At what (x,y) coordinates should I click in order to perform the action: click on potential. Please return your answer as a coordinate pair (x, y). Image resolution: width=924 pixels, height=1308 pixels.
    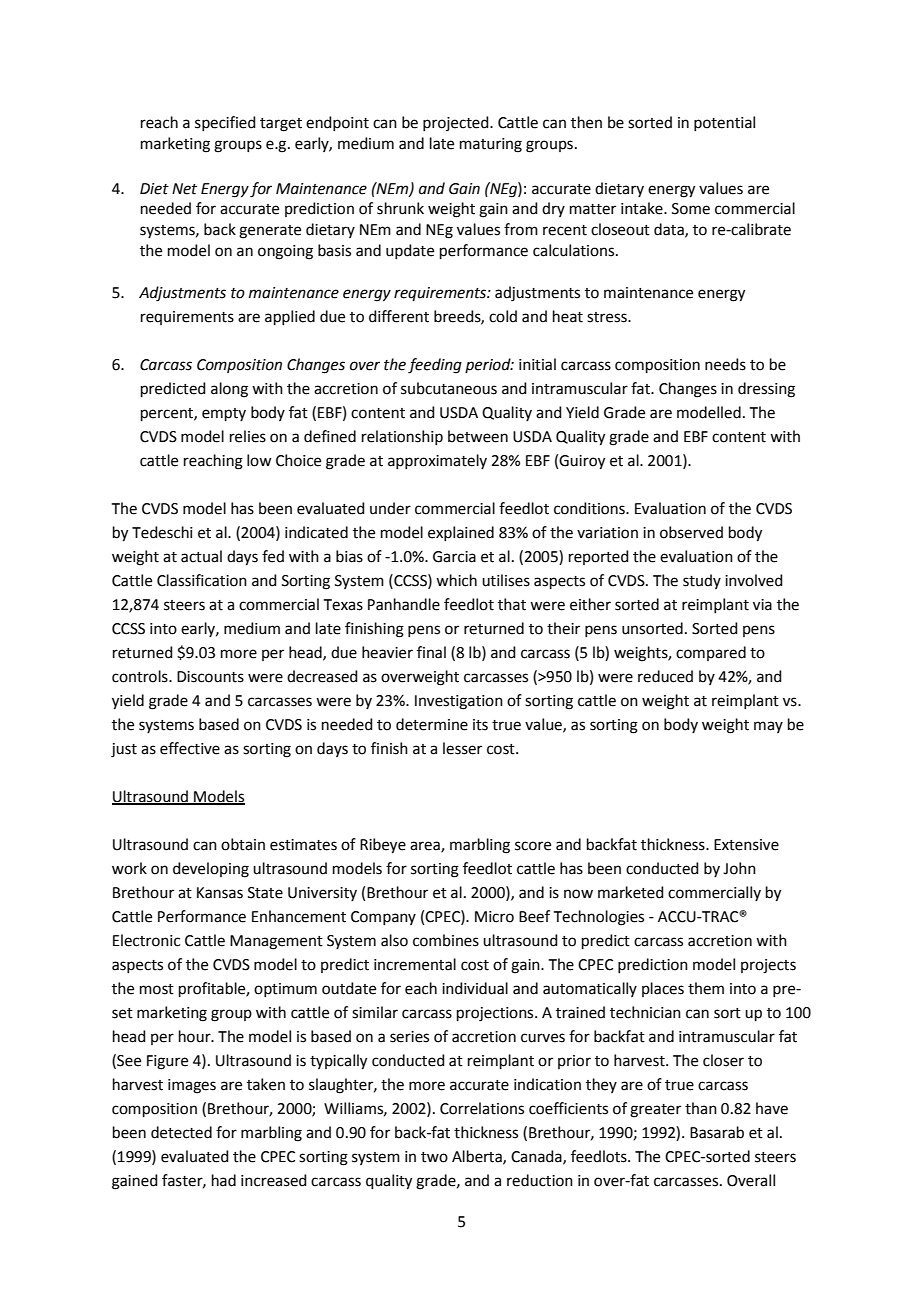
    Looking at the image, I should click on (724, 123).
